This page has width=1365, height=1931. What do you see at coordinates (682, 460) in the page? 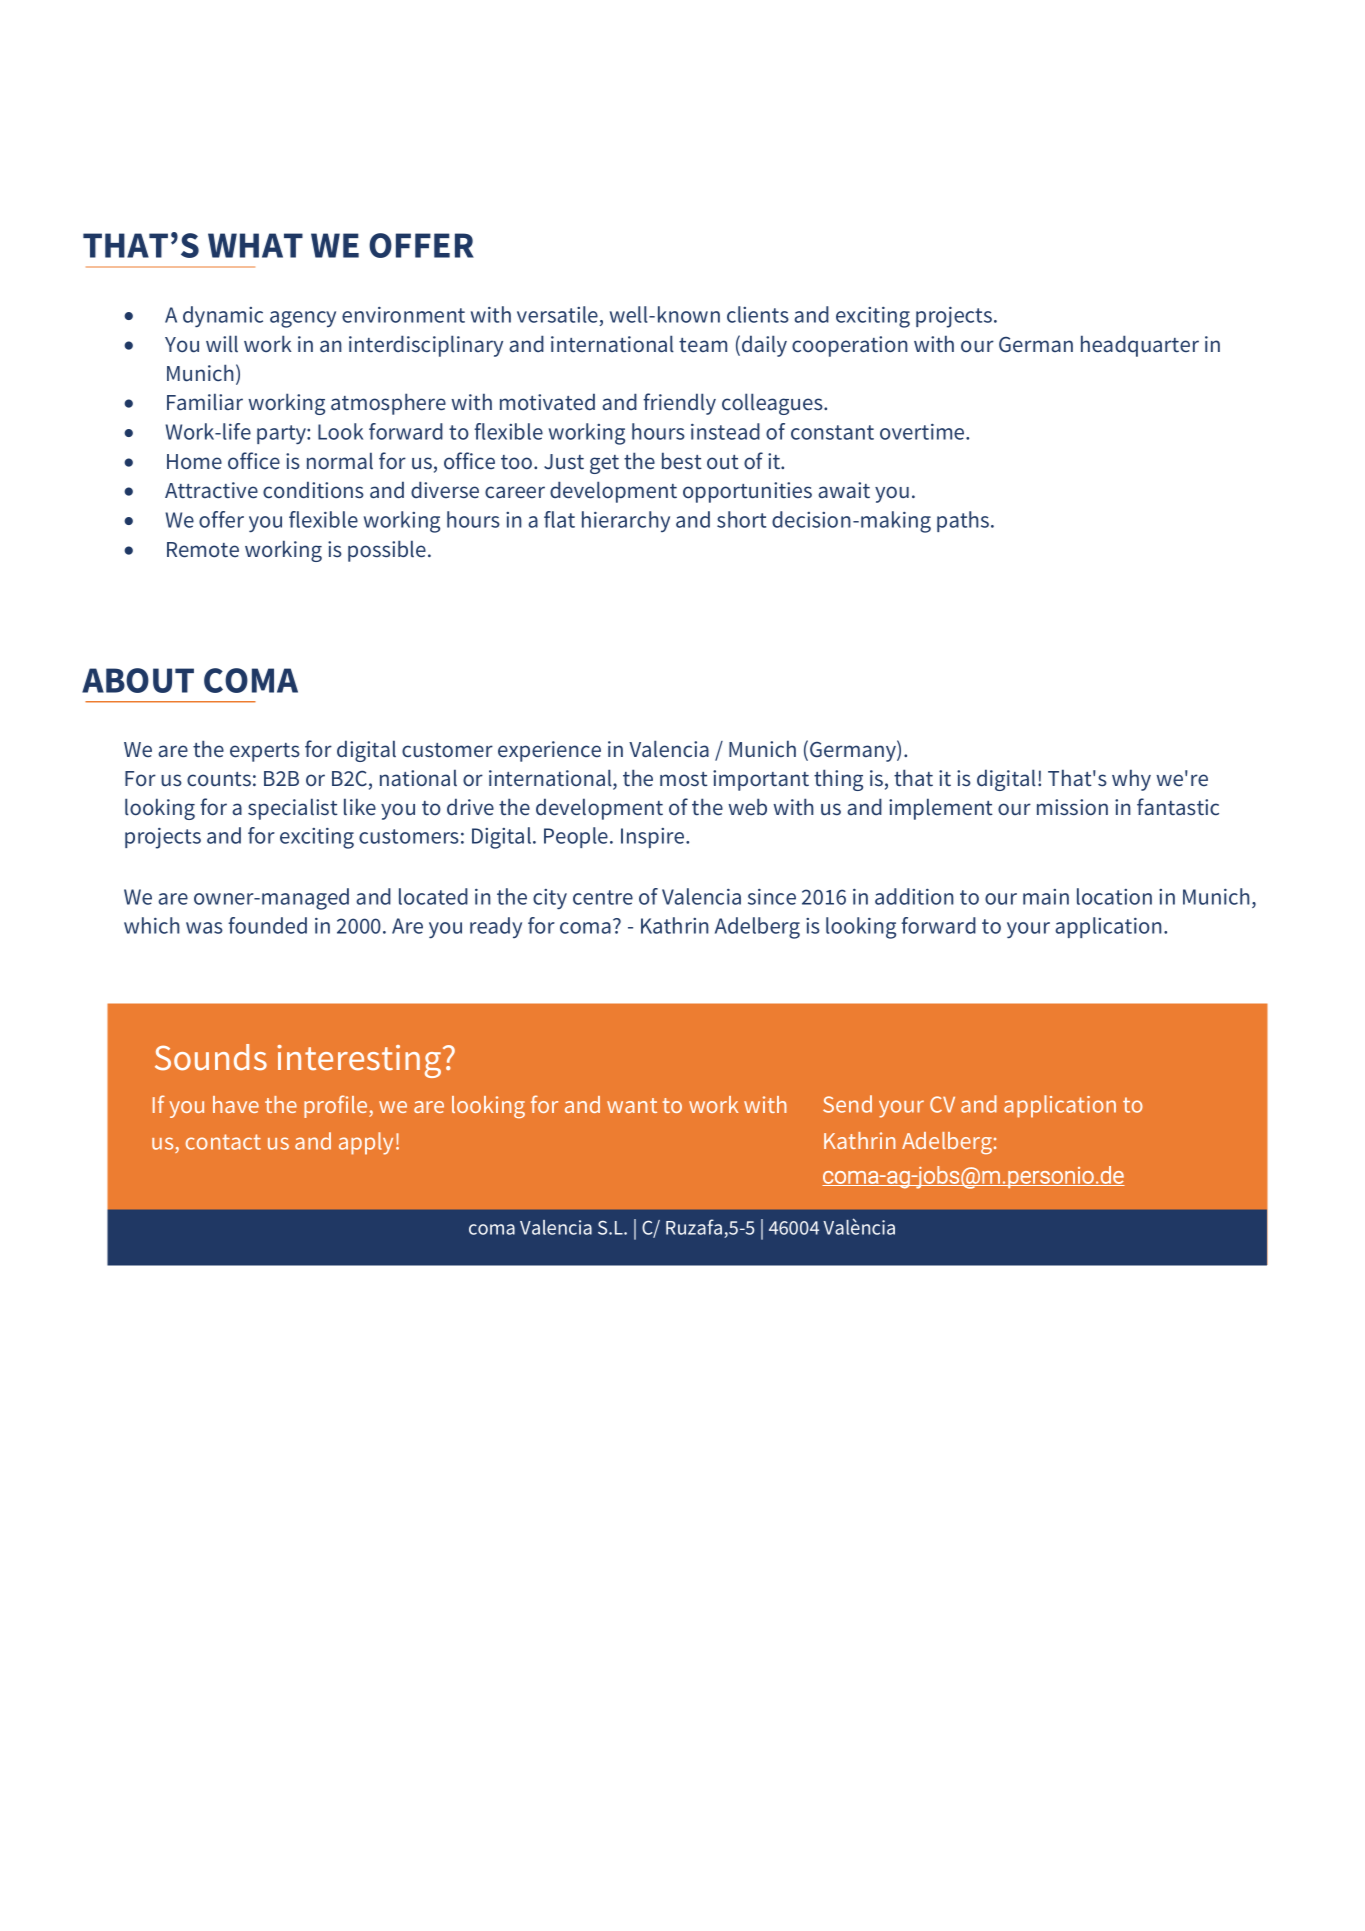
I see `best` at bounding box center [682, 460].
